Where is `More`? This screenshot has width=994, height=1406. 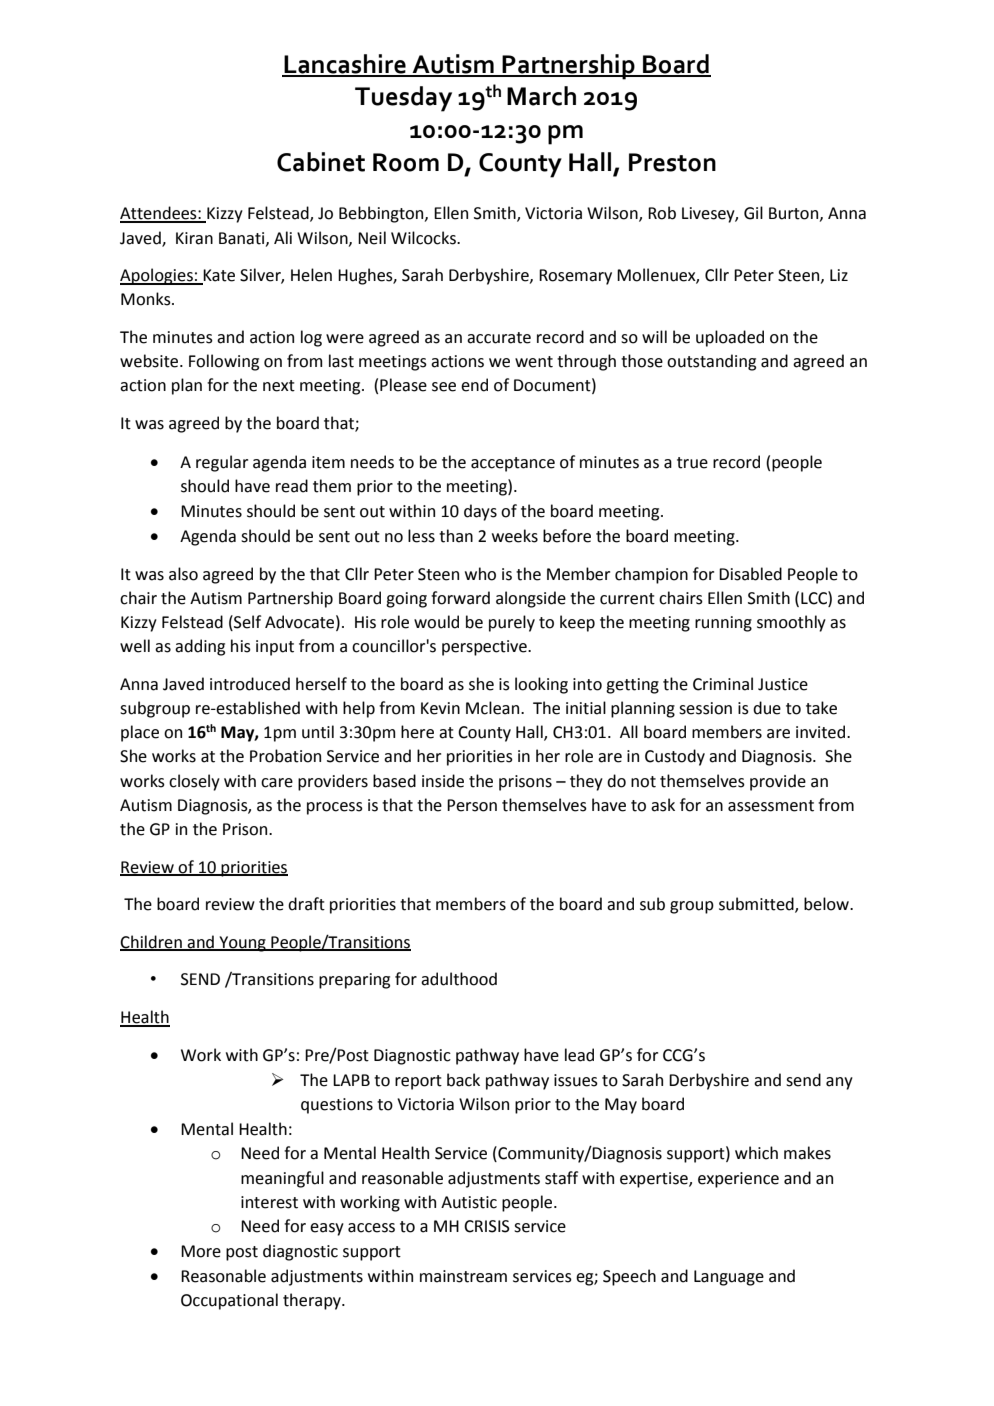 More is located at coordinates (201, 1251).
